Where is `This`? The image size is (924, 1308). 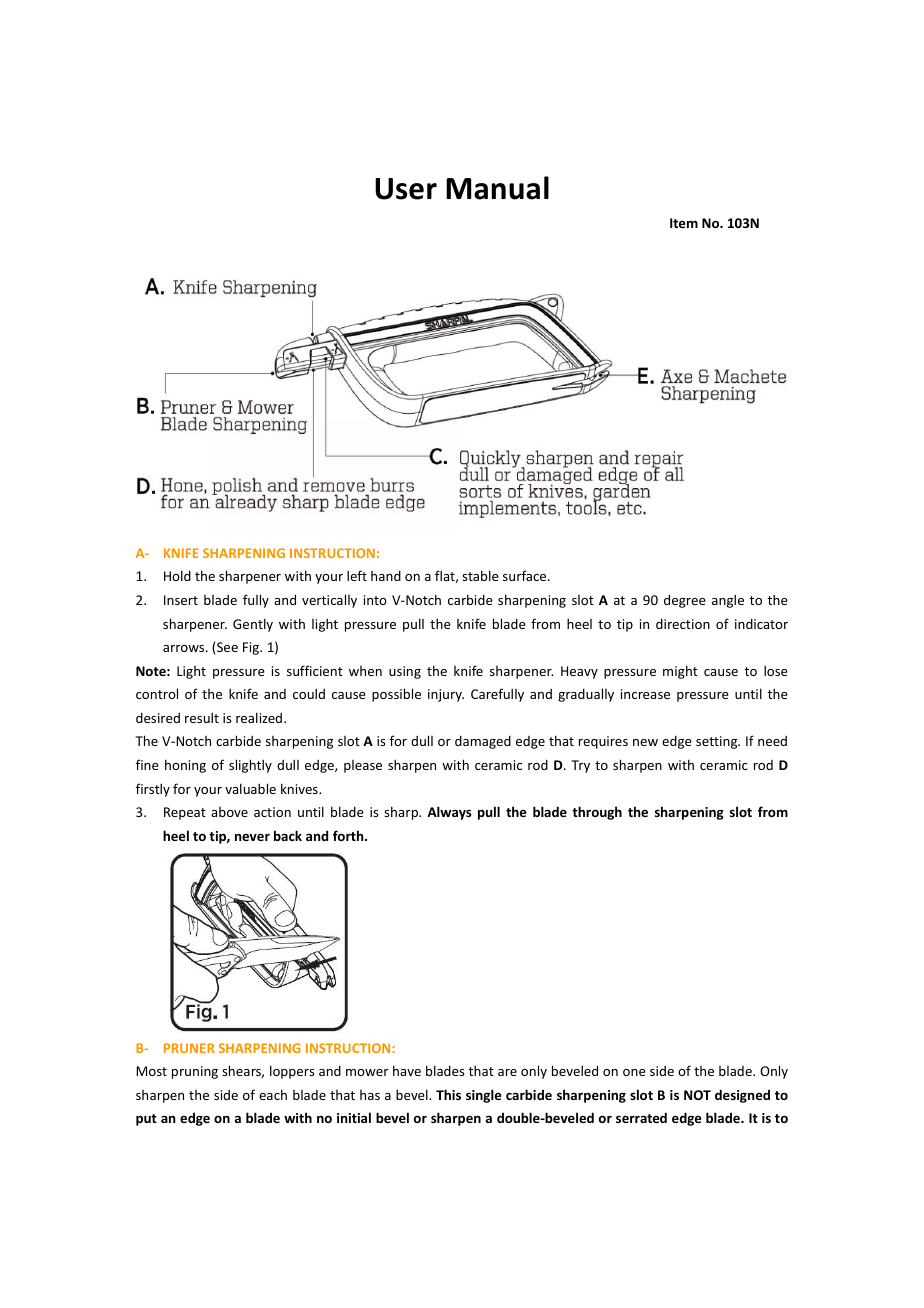
This is located at coordinates (448, 1094).
